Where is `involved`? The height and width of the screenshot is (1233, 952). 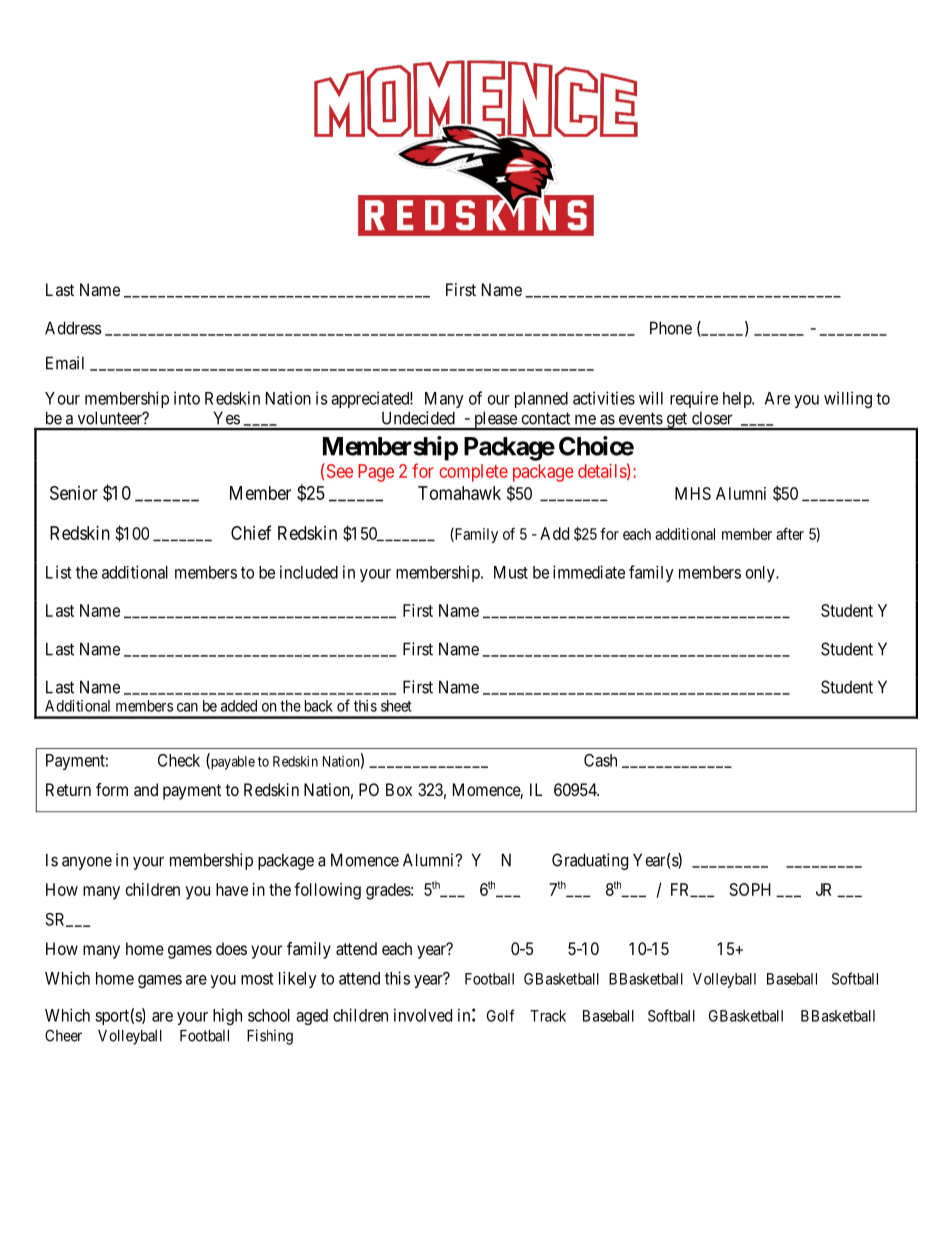 involved is located at coordinates (423, 1015).
